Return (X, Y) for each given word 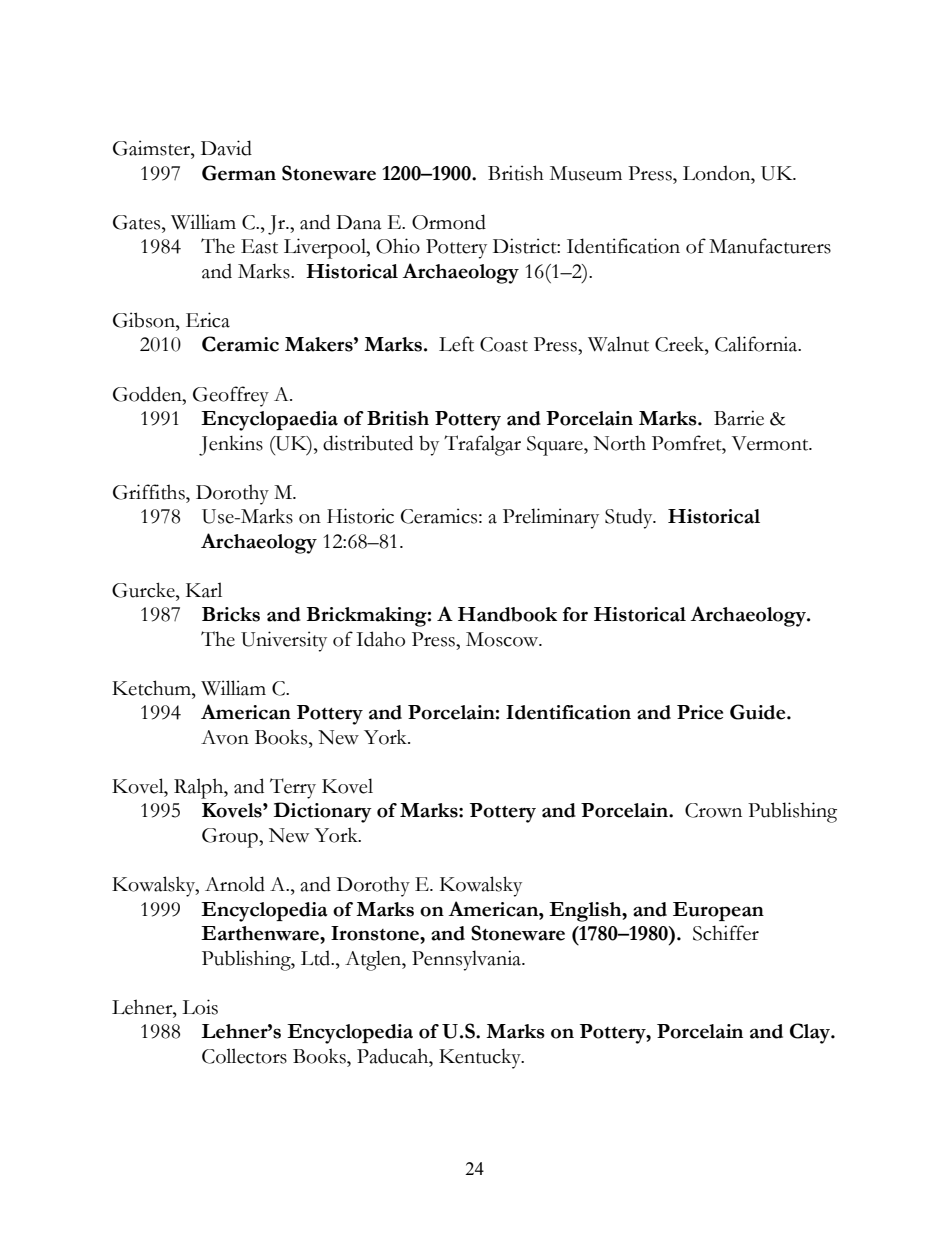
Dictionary (323, 812)
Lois (200, 1007)
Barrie (739, 418)
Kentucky (481, 1059)
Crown (713, 810)
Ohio (398, 246)
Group (231, 838)
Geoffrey (231, 396)
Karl (204, 590)
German (239, 173)
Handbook (507, 614)
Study (630, 518)
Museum (586, 173)
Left (456, 344)
